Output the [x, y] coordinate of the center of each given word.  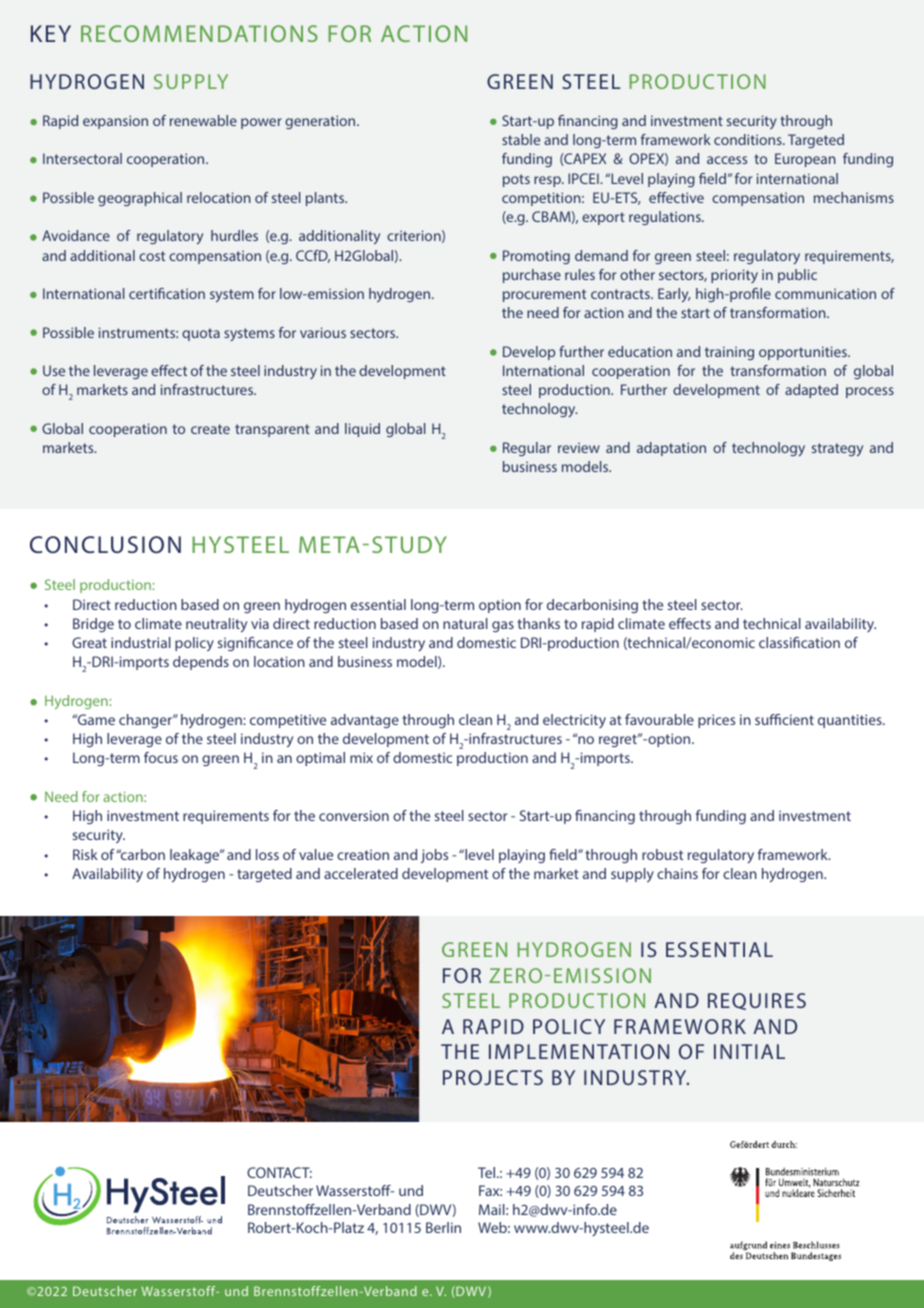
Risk [85, 854]
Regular [527, 449]
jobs [434, 856]
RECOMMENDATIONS [199, 33]
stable [521, 139]
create [210, 429]
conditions [749, 139]
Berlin [443, 1227]
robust [662, 854]
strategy [837, 450]
